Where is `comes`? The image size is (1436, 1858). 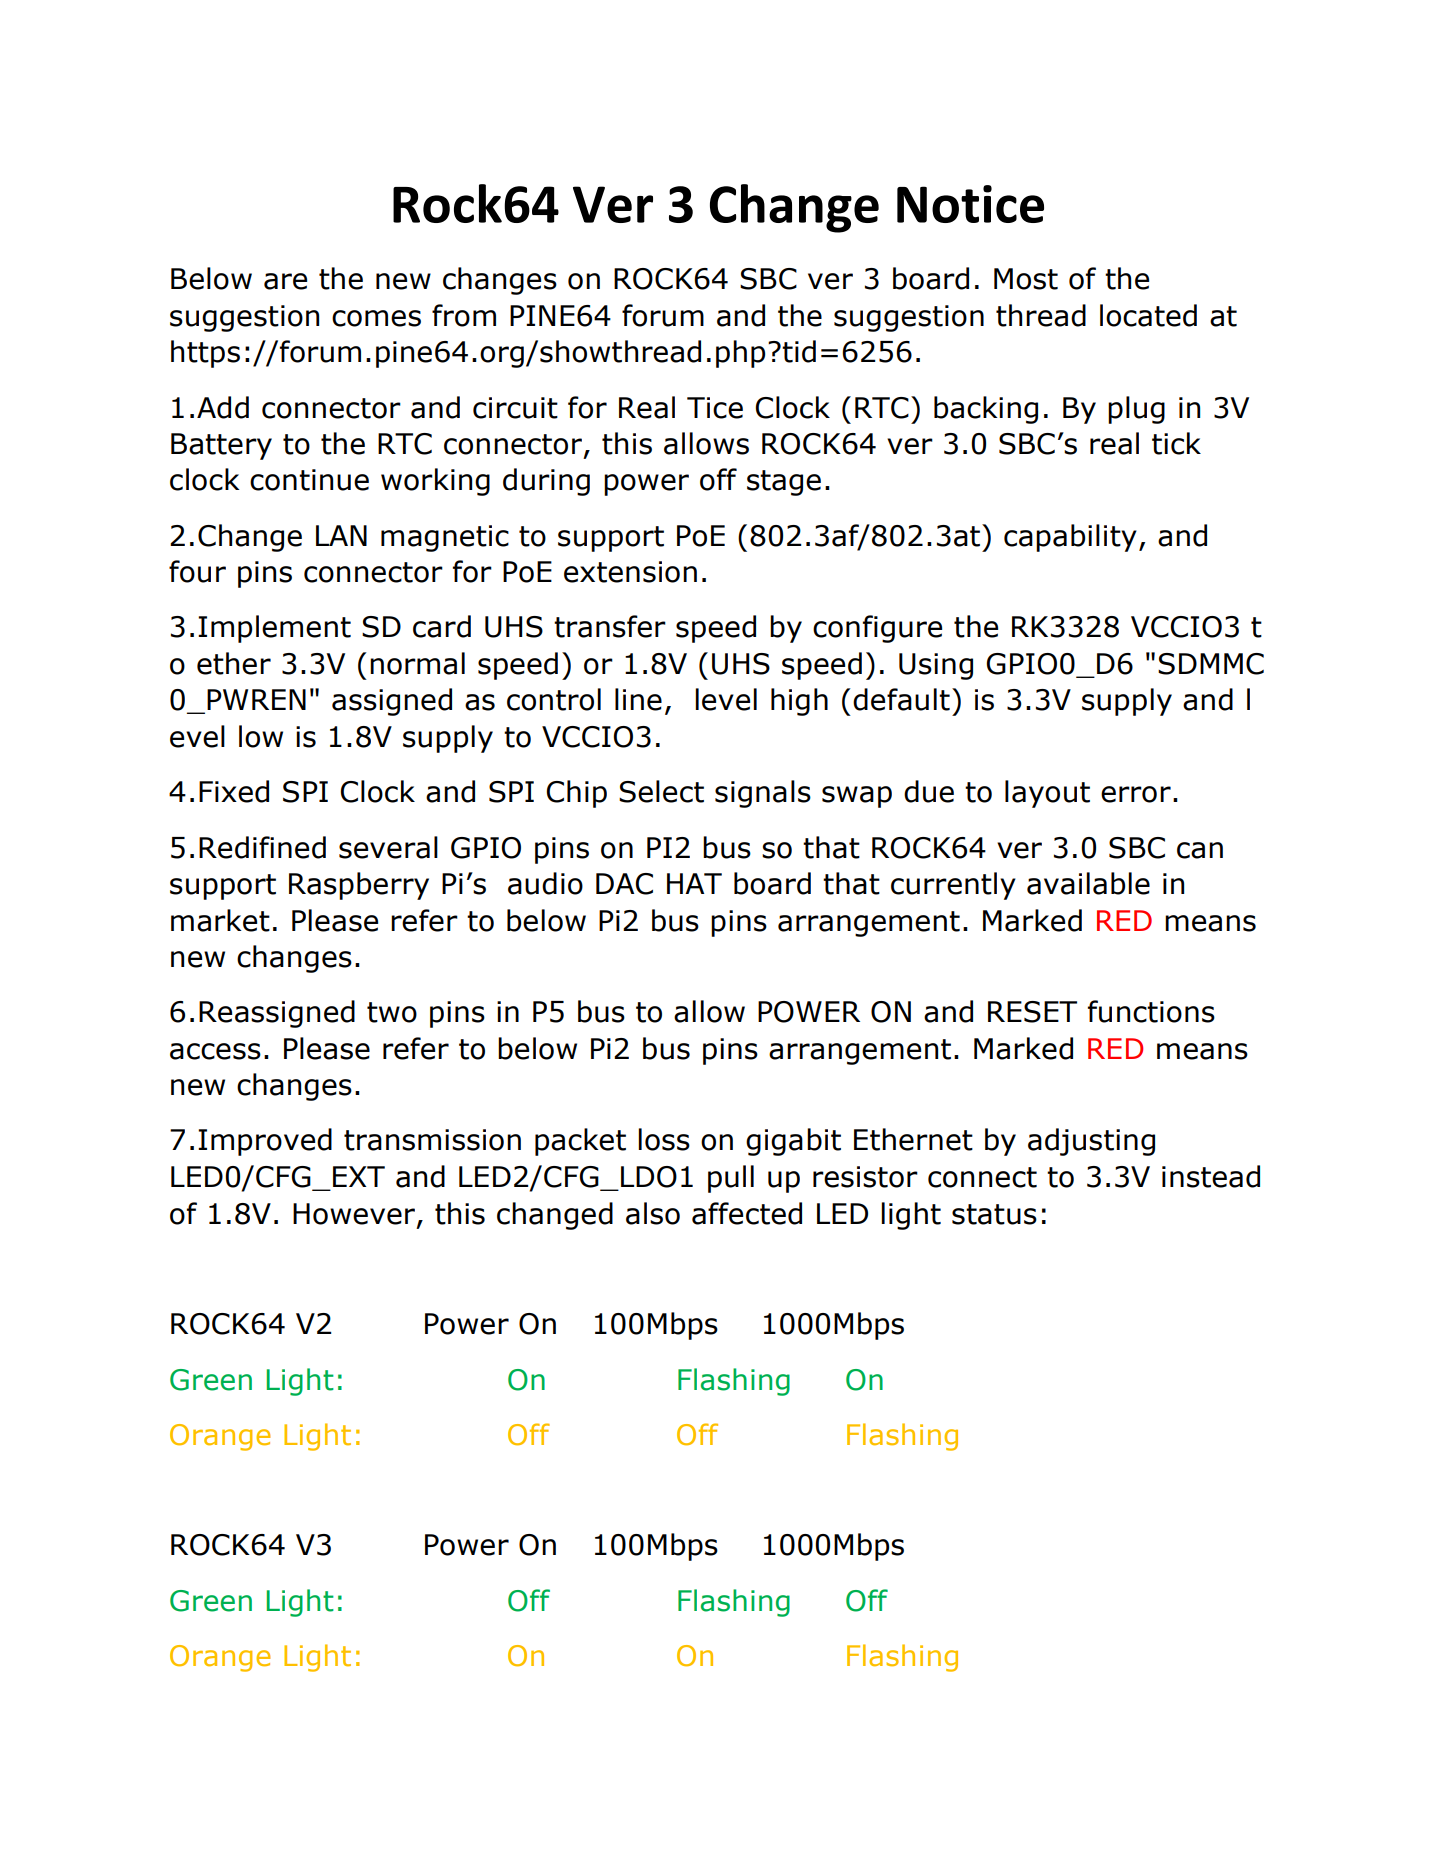 comes is located at coordinates (376, 318).
